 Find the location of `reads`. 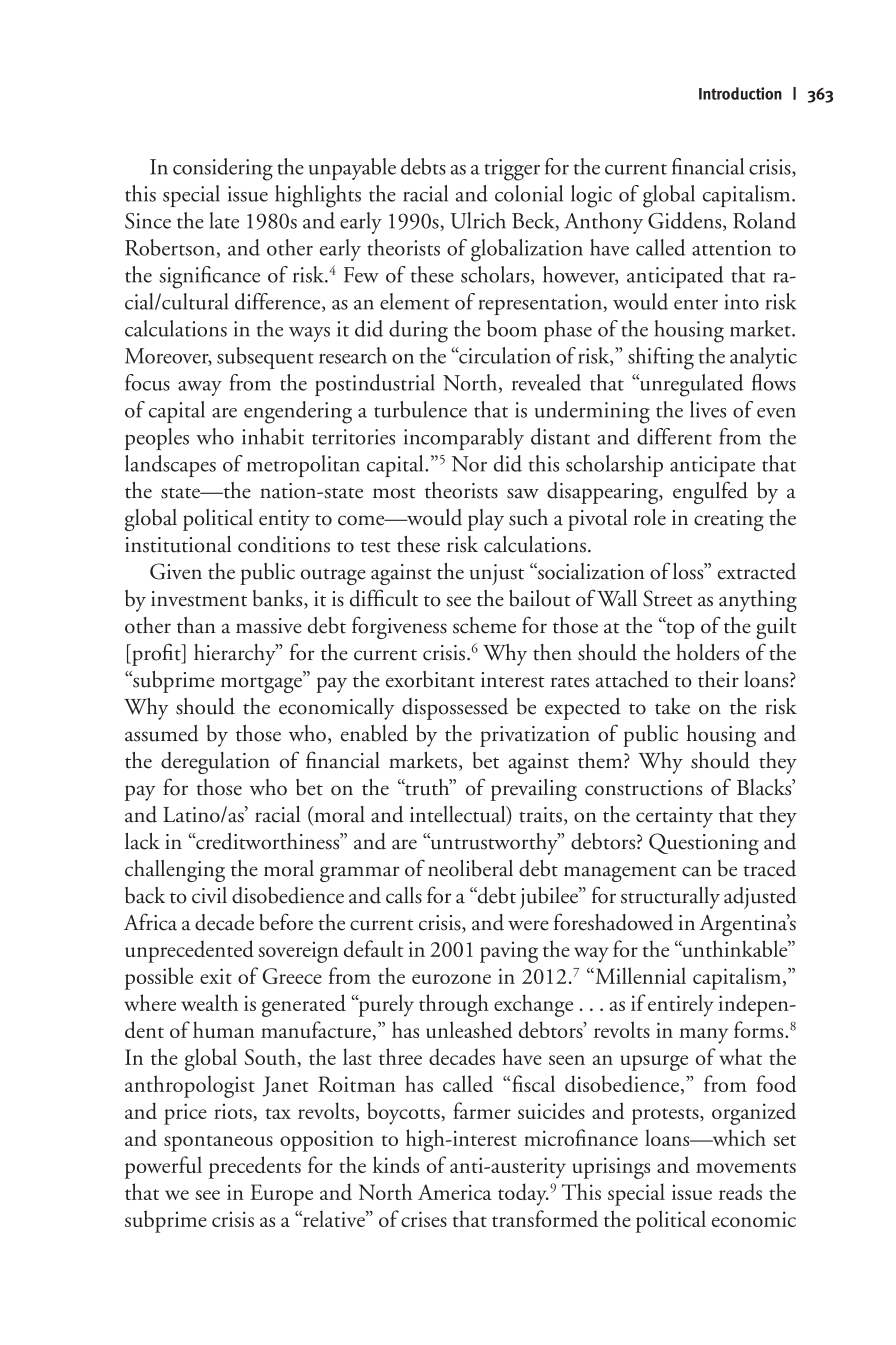

reads is located at coordinates (740, 1191).
